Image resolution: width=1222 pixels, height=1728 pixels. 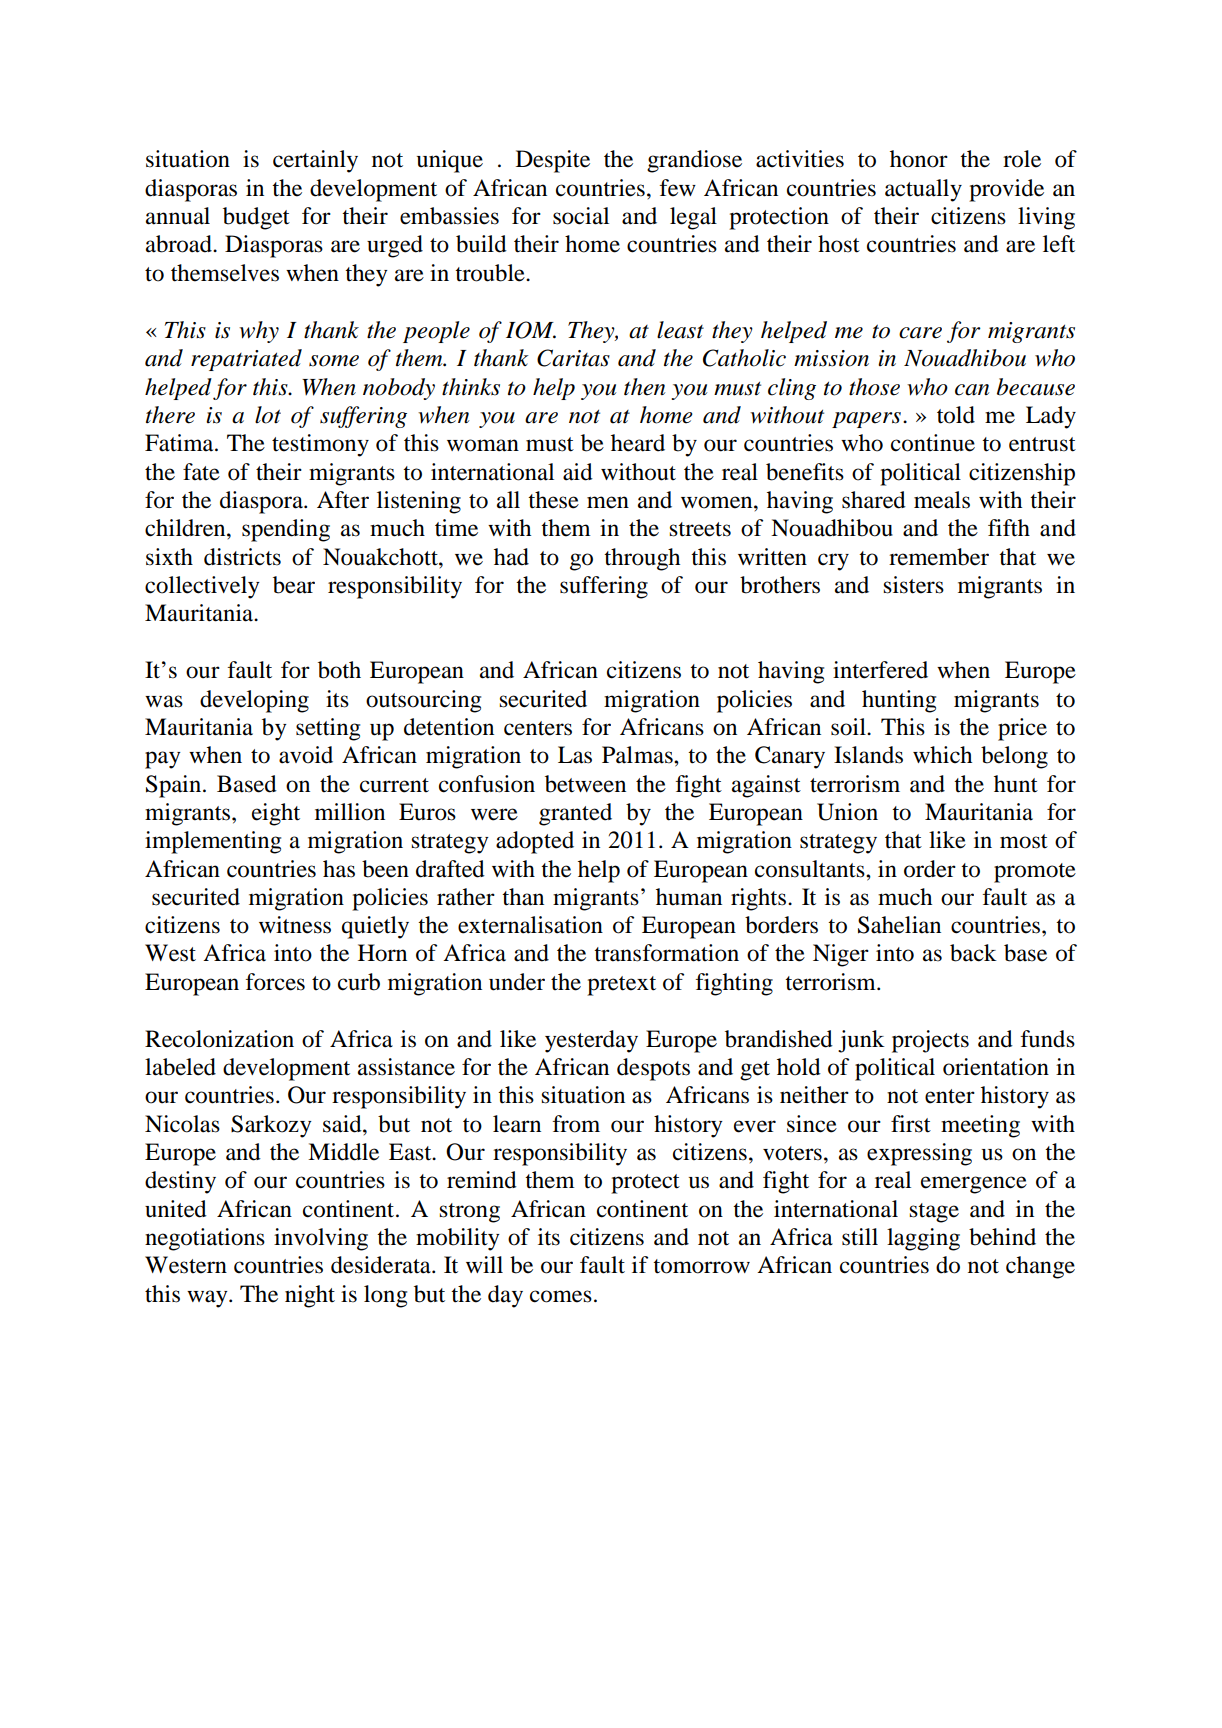 I want to click on social, so click(x=581, y=216).
